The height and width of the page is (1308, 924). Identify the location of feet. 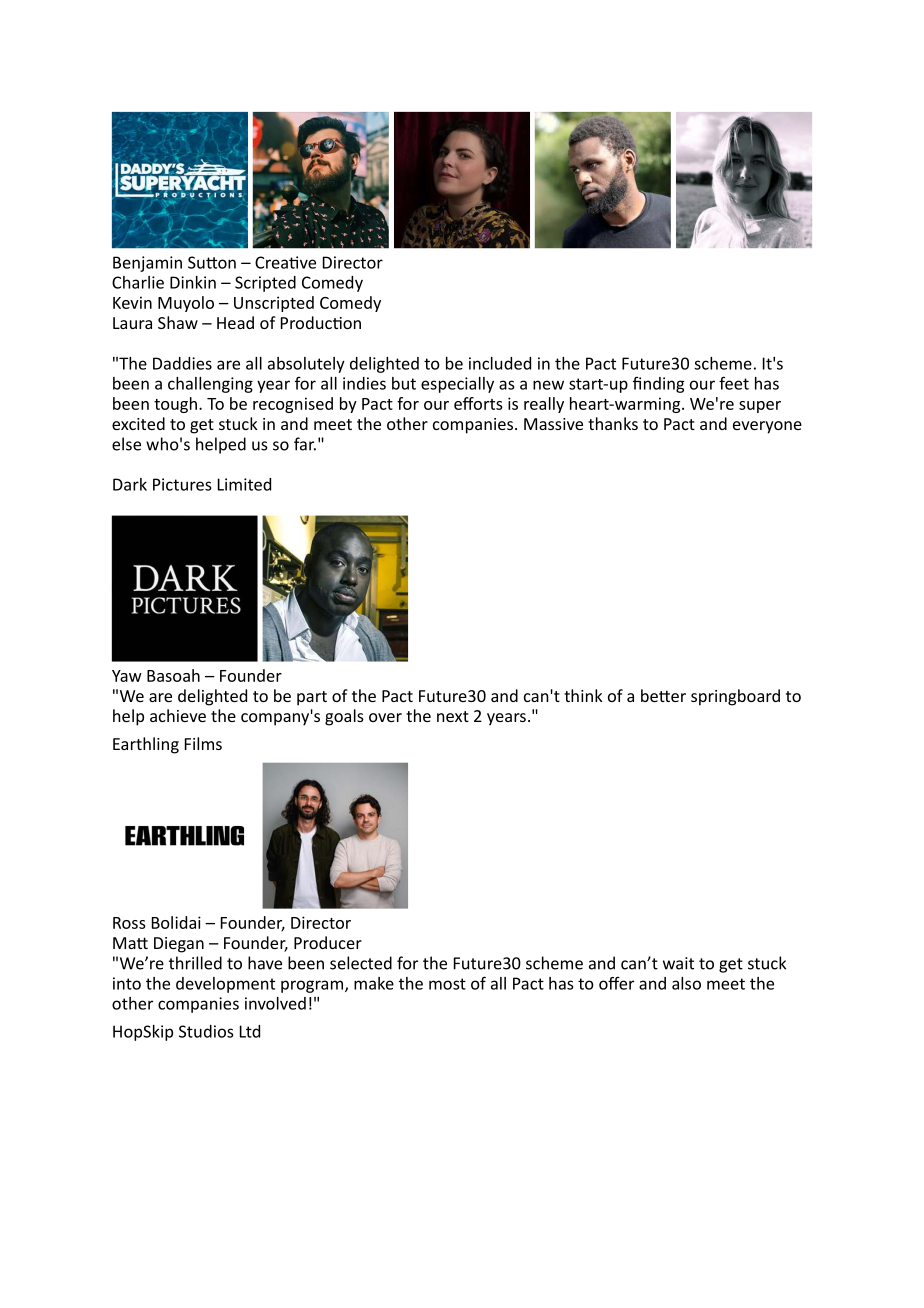
(734, 383).
